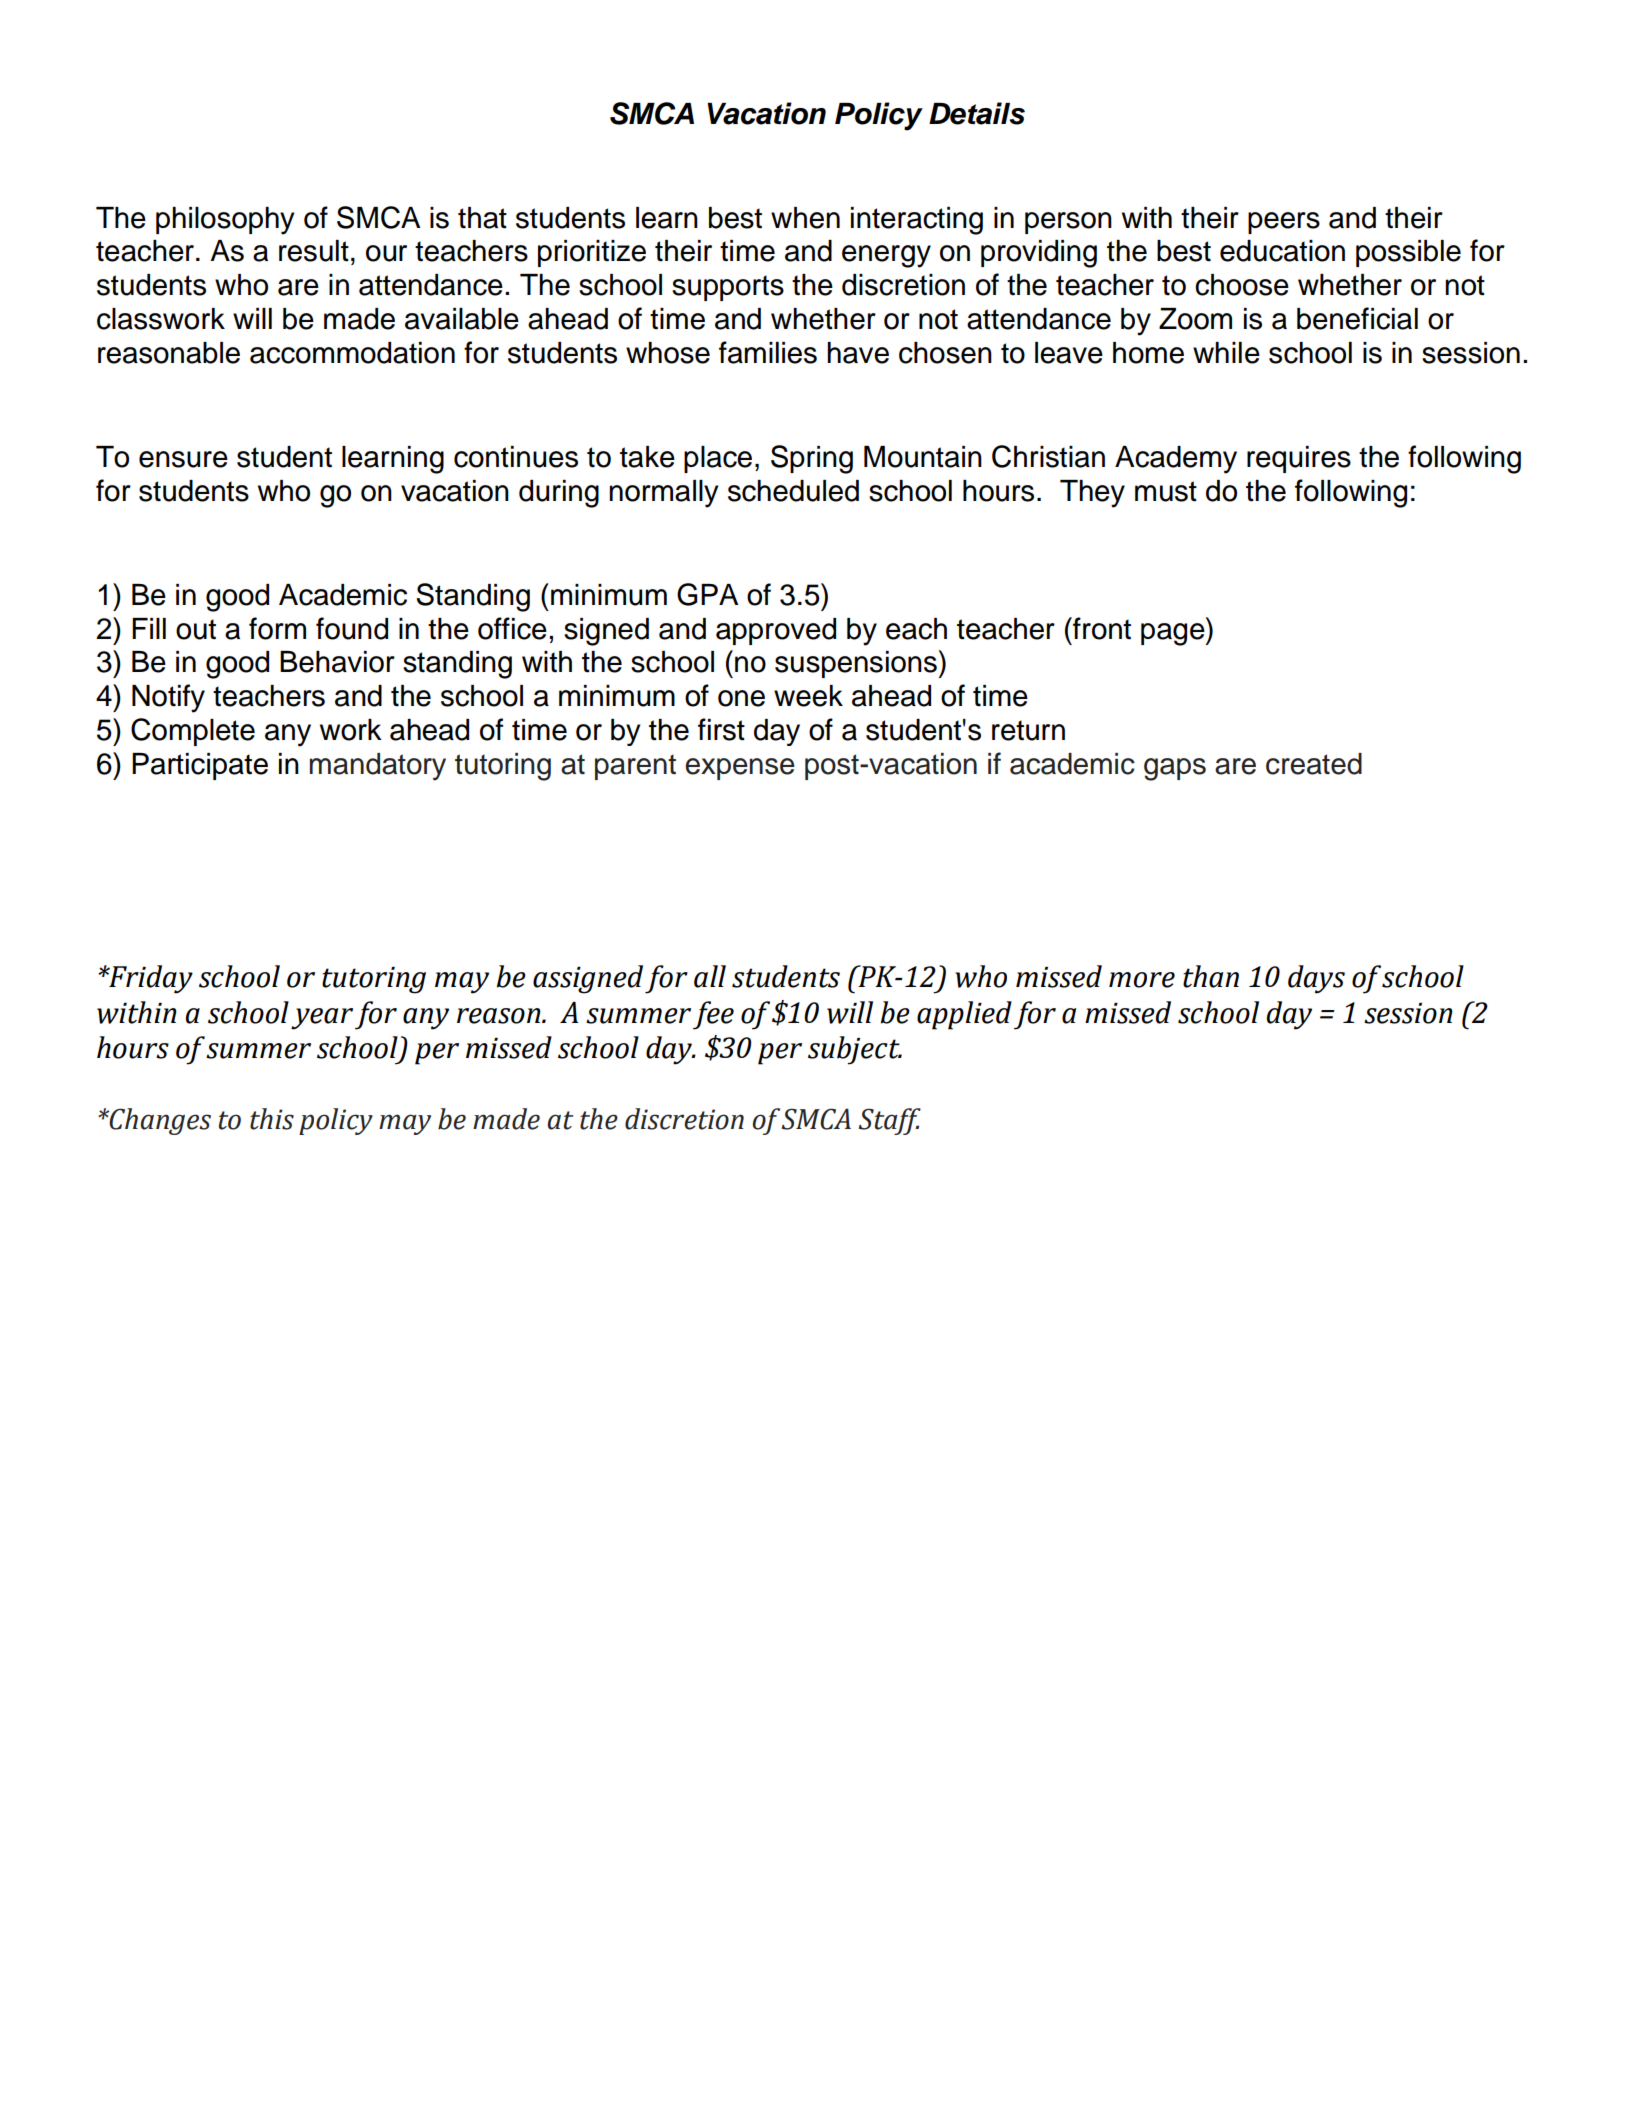  I want to click on when, so click(805, 218).
